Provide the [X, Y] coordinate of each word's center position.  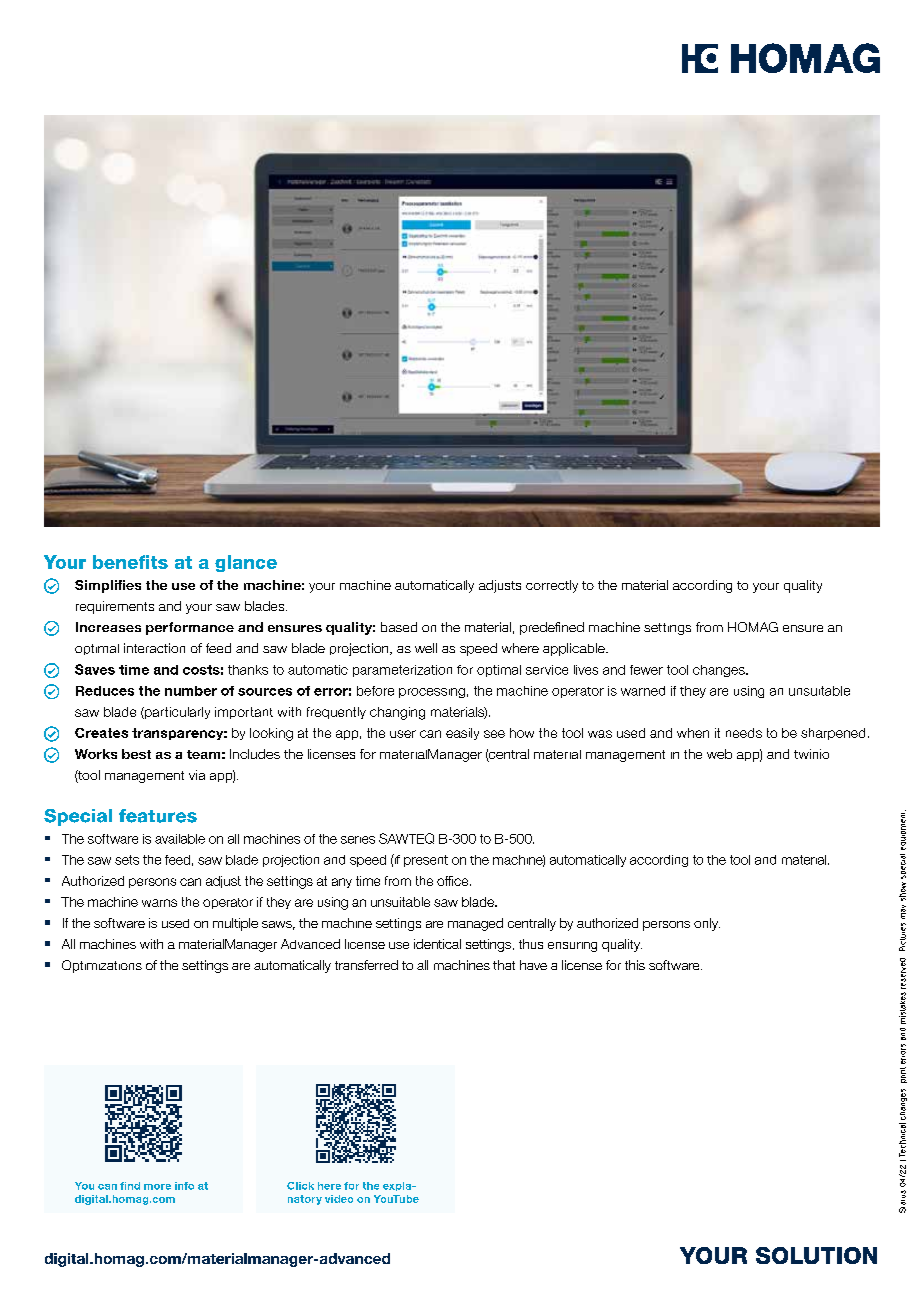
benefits [130, 562]
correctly [552, 586]
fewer [646, 670]
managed [475, 924]
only [707, 924]
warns [159, 903]
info [184, 1186]
